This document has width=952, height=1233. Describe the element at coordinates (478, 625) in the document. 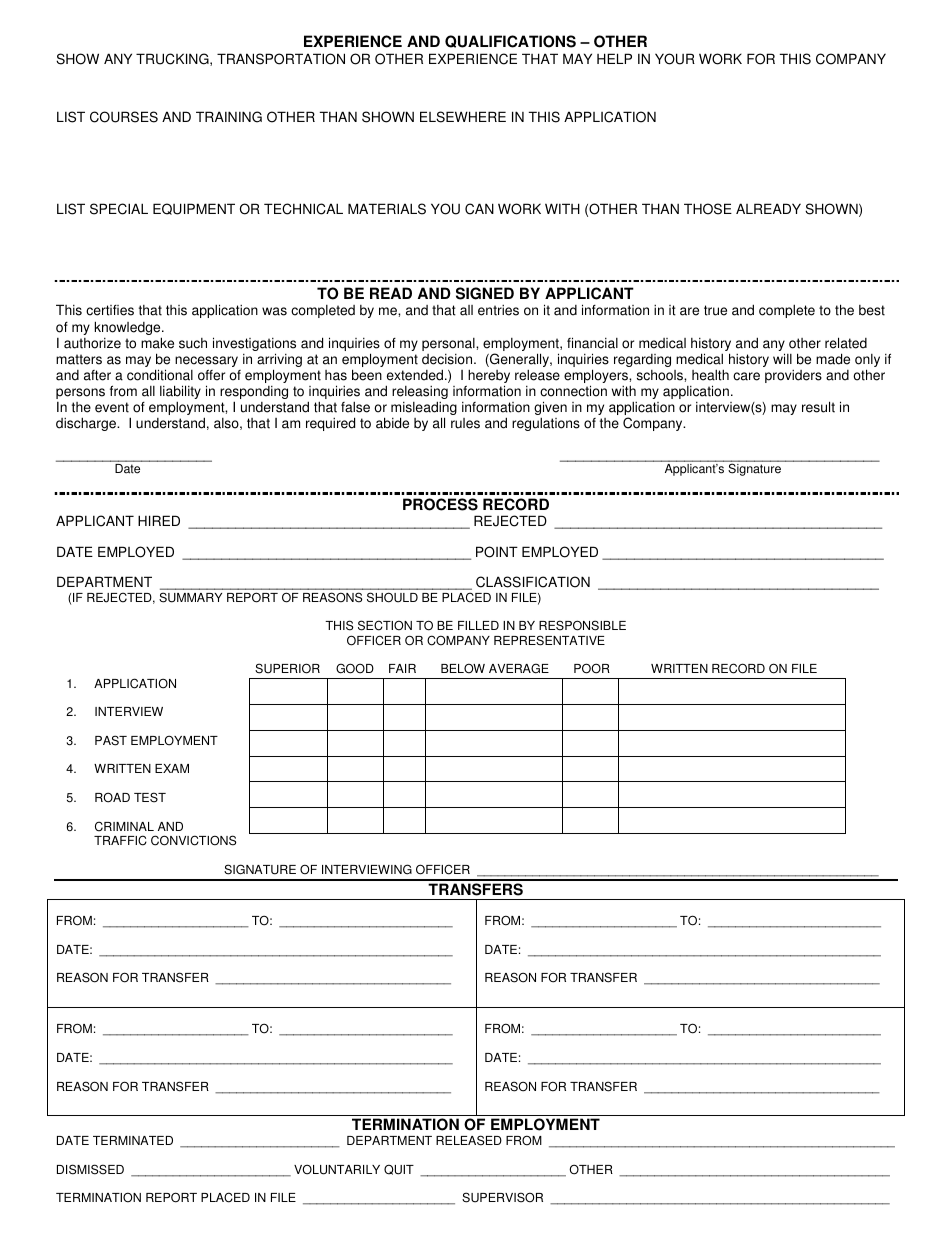

I see `FILLED` at that location.
